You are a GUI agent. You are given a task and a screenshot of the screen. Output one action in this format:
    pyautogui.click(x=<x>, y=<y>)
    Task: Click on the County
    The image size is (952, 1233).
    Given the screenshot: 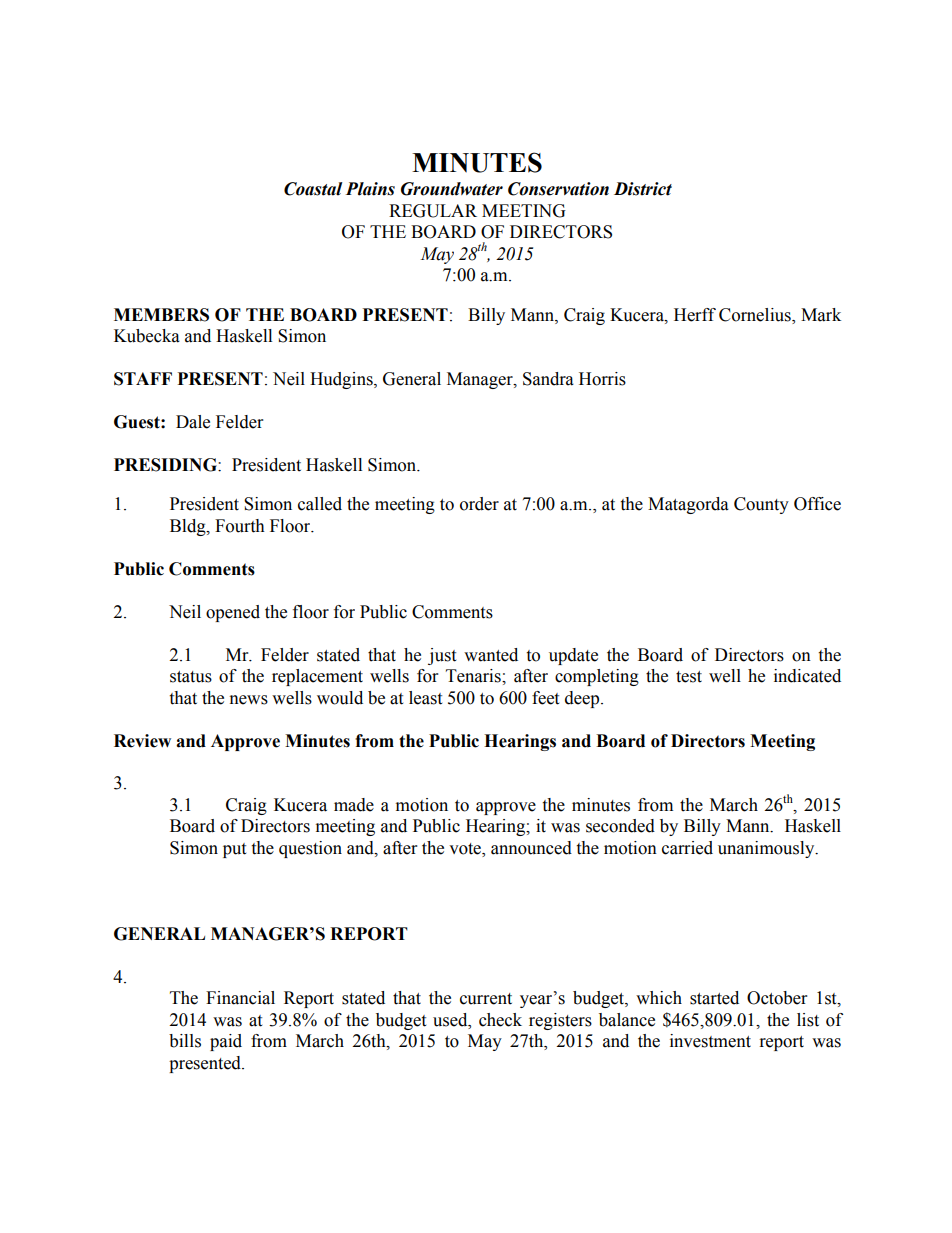 What is the action you would take?
    pyautogui.click(x=761, y=505)
